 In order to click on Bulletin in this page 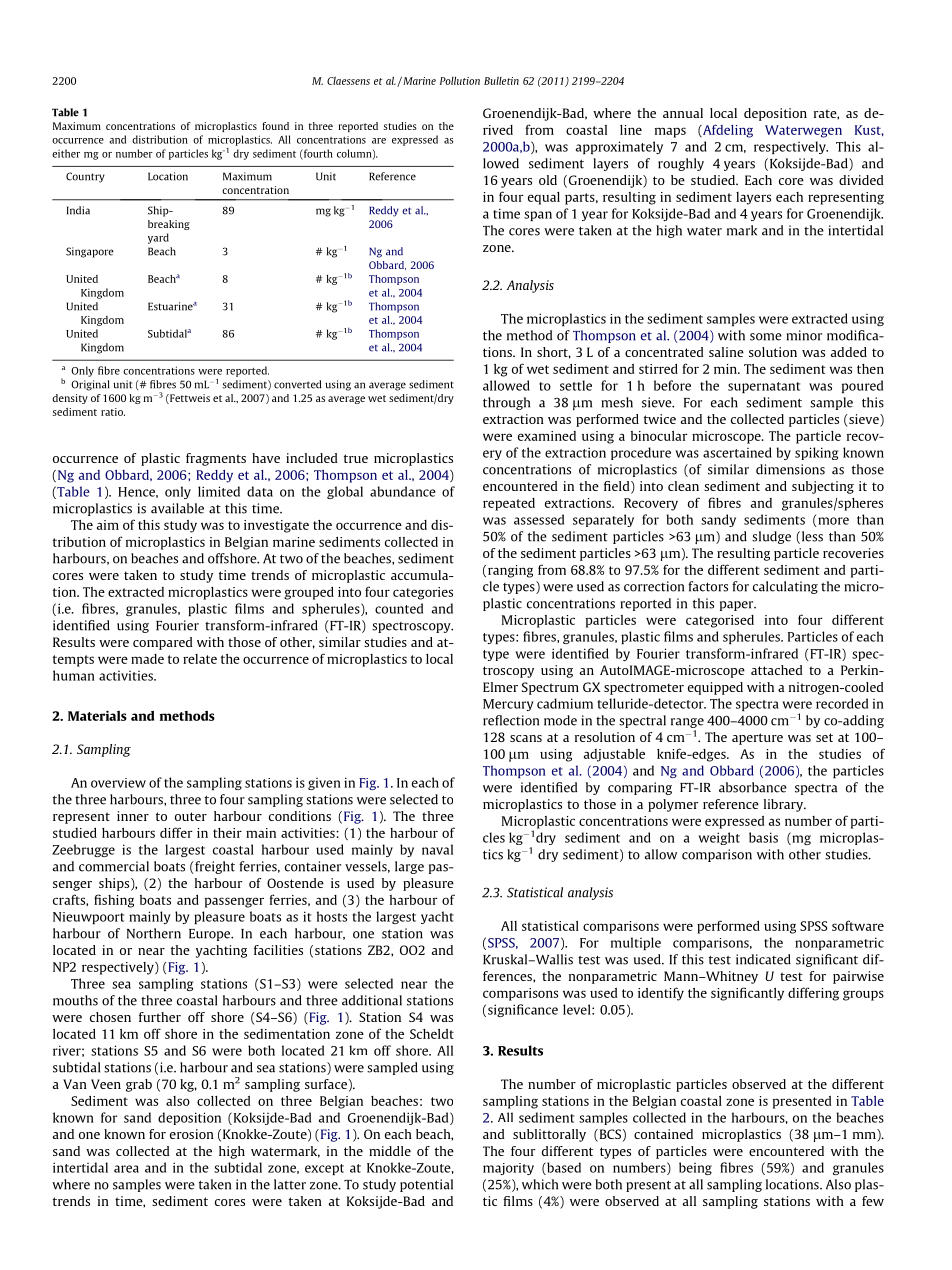, I will do `click(501, 81)`.
